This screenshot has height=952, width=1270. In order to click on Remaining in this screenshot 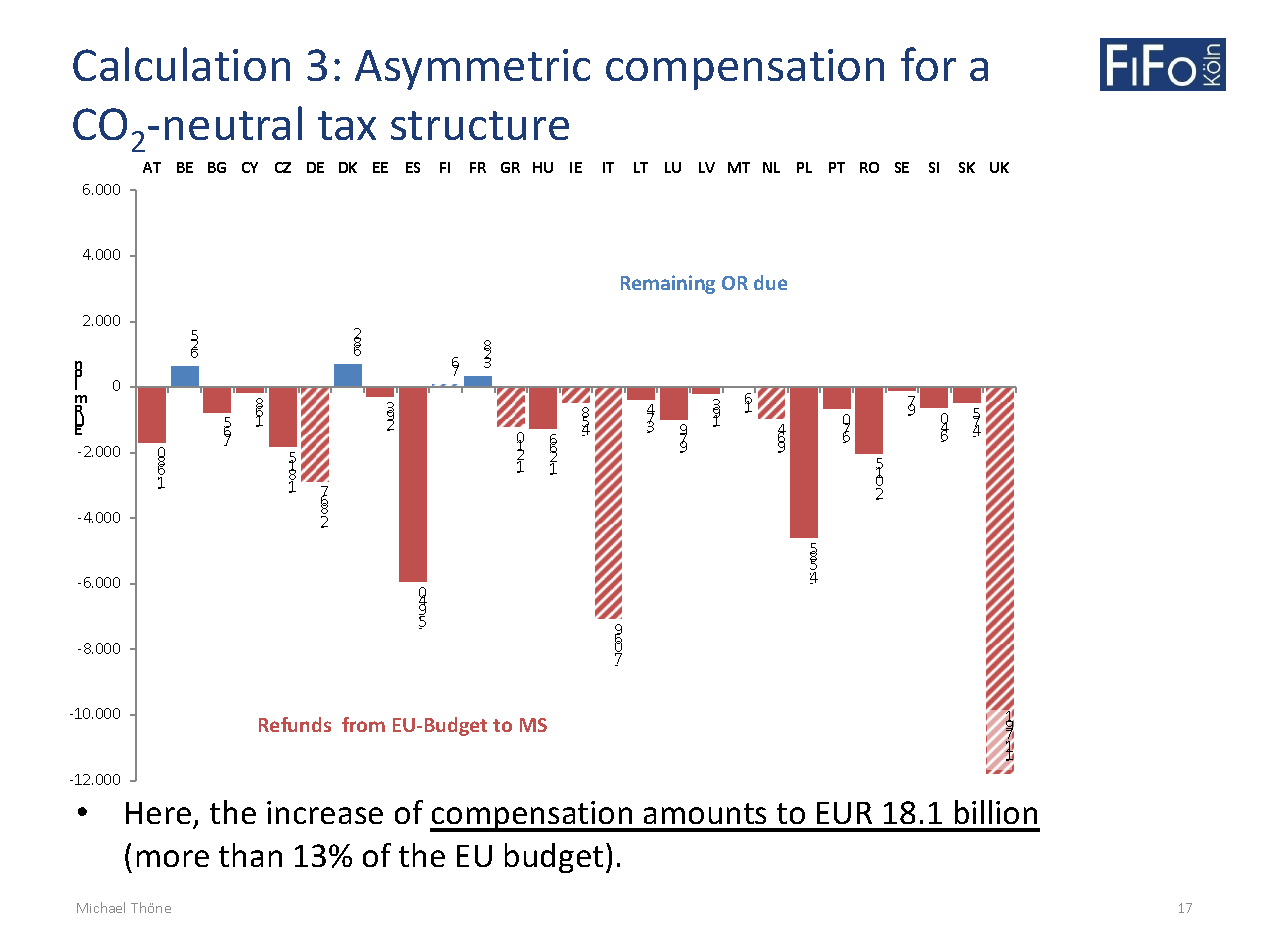, I will do `click(668, 284)`.
